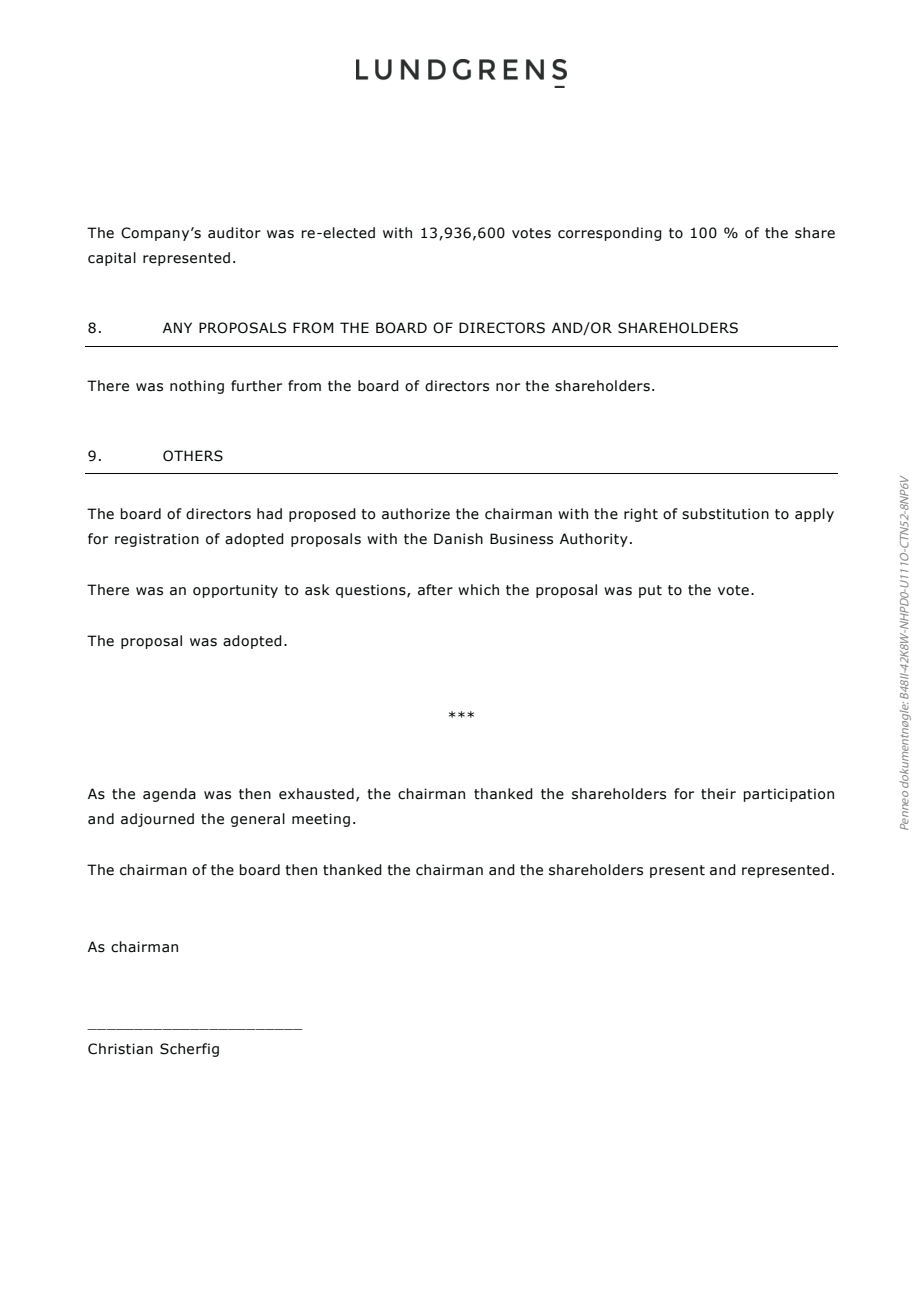 Image resolution: width=924 pixels, height=1308 pixels. I want to click on nor, so click(508, 387).
